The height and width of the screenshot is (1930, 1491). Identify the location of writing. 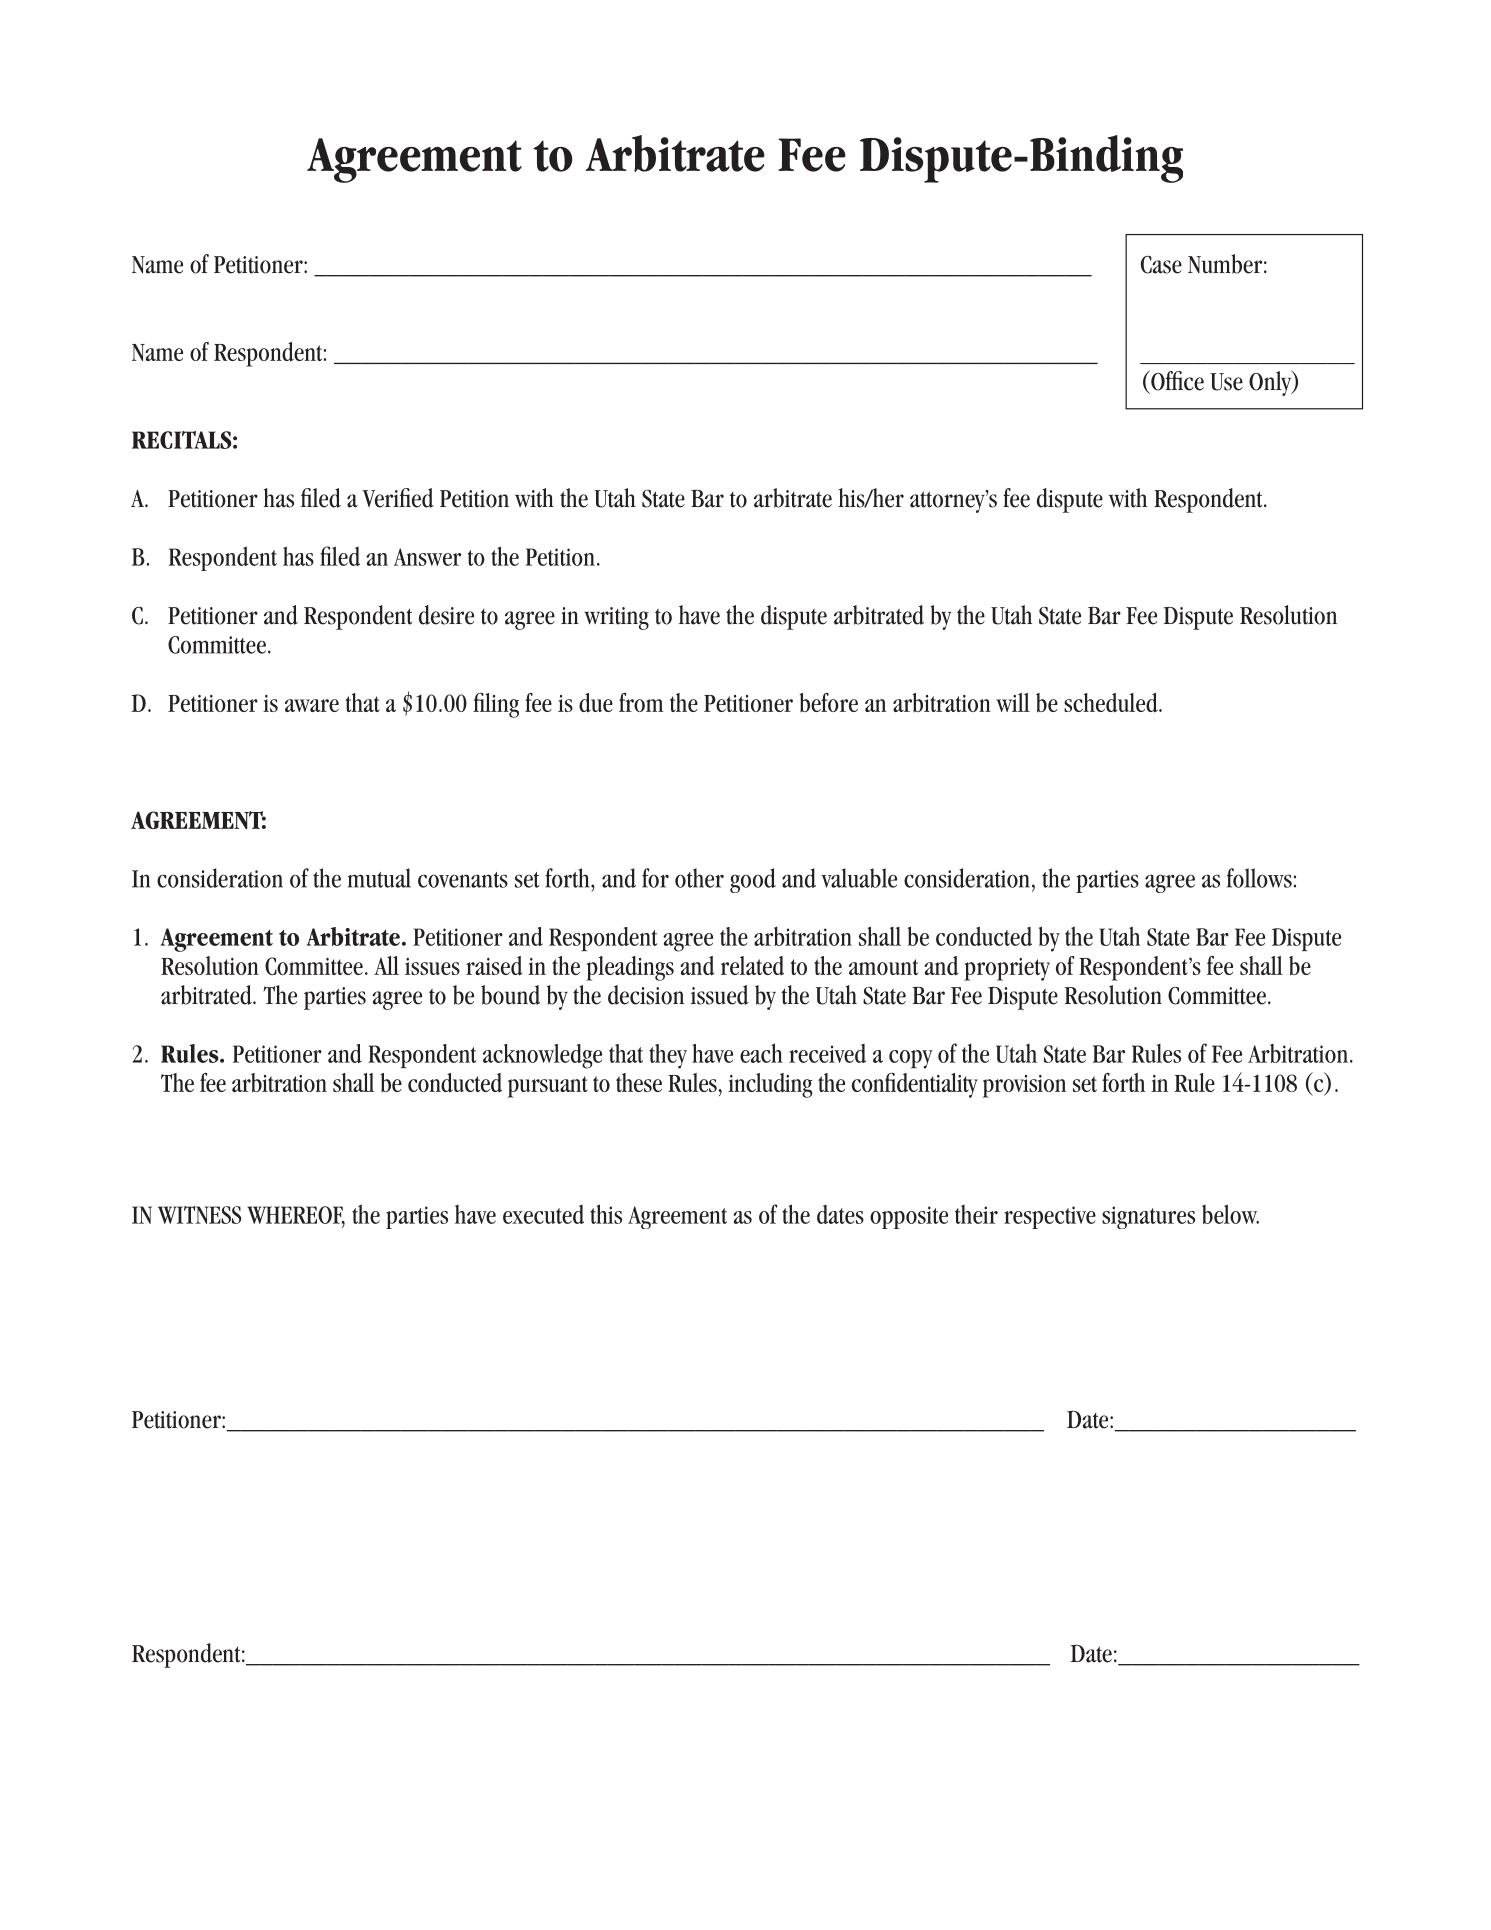
(616, 618).
